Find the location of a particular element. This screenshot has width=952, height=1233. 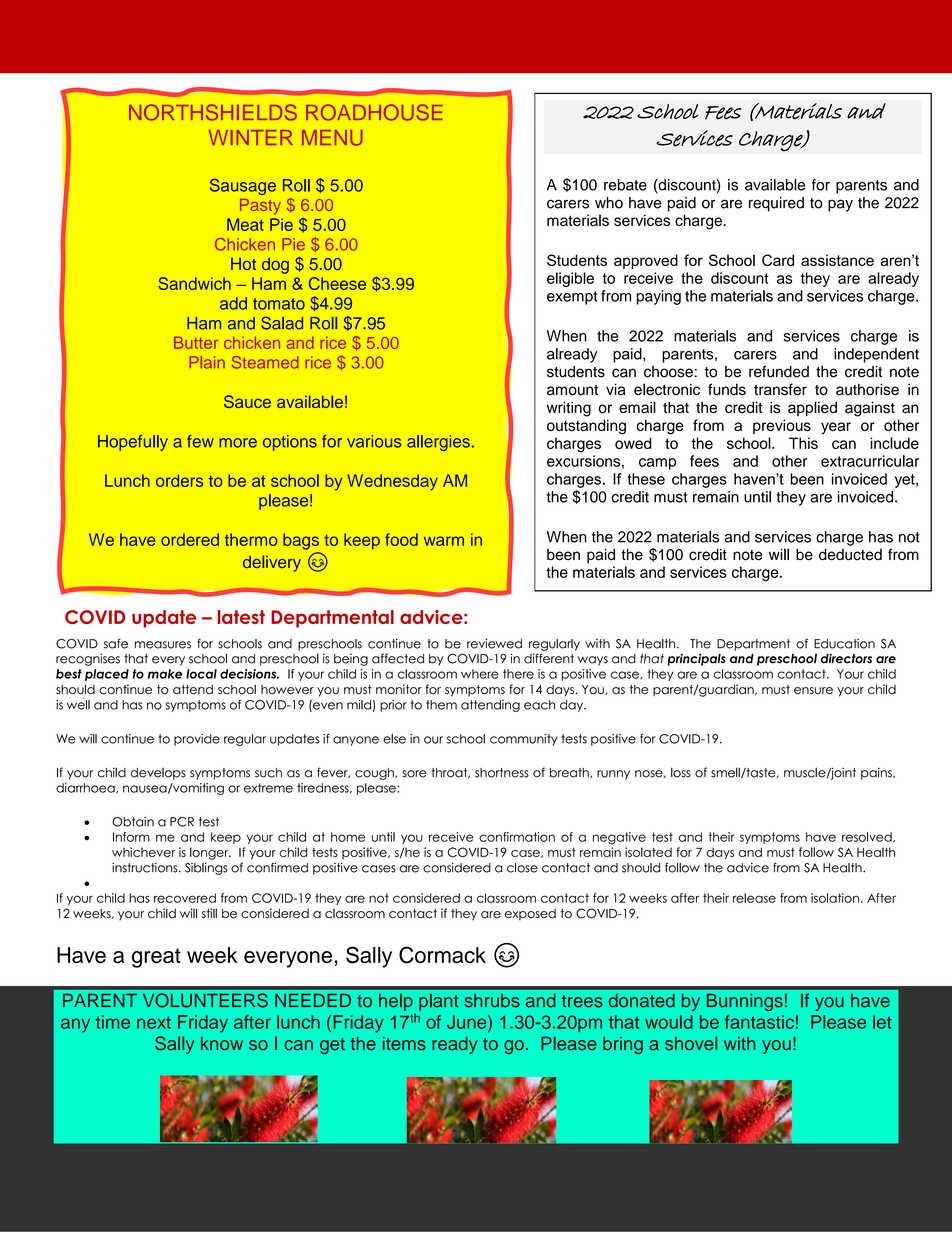

let is located at coordinates (882, 1022).
